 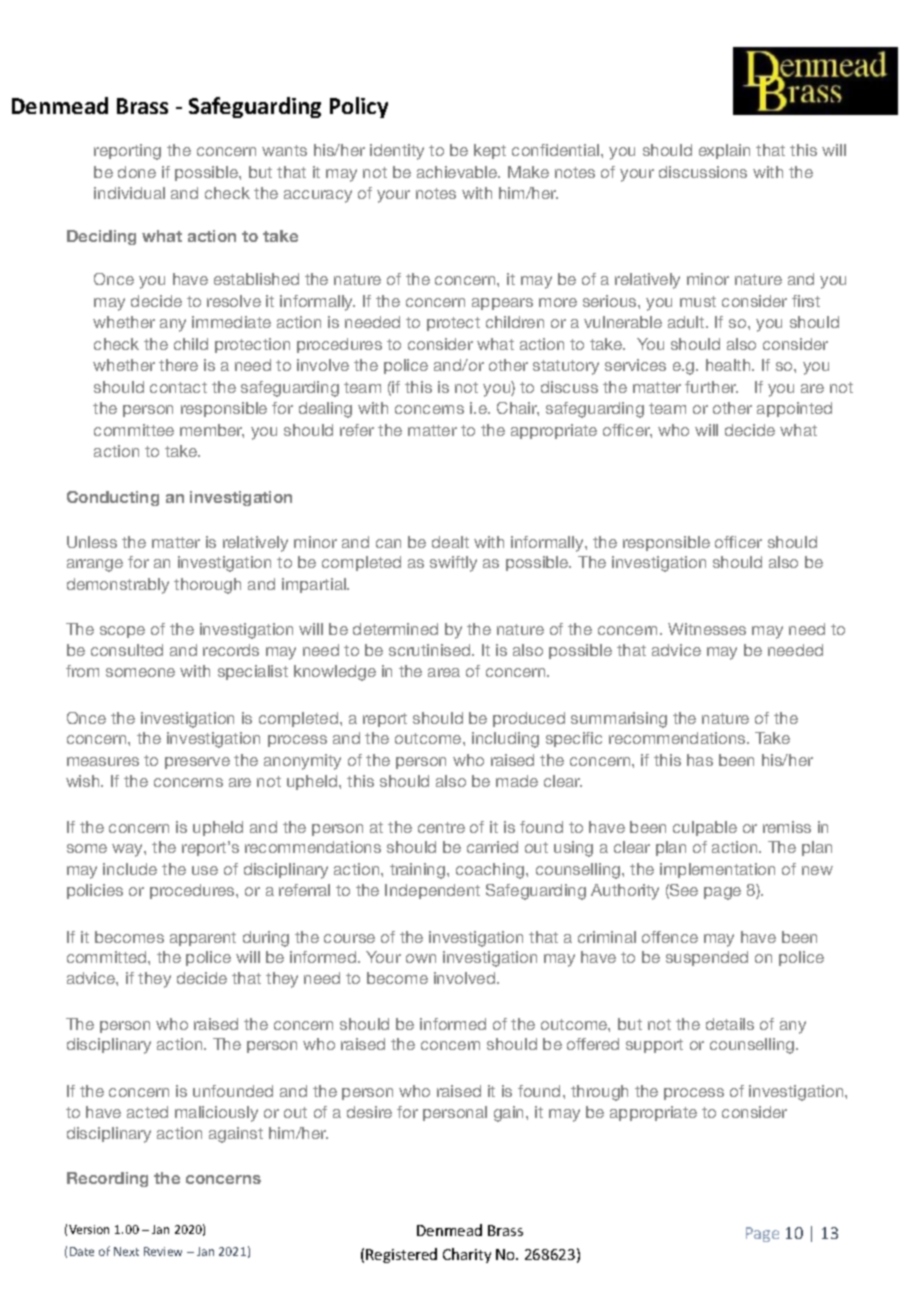 I want to click on done, so click(x=137, y=172).
